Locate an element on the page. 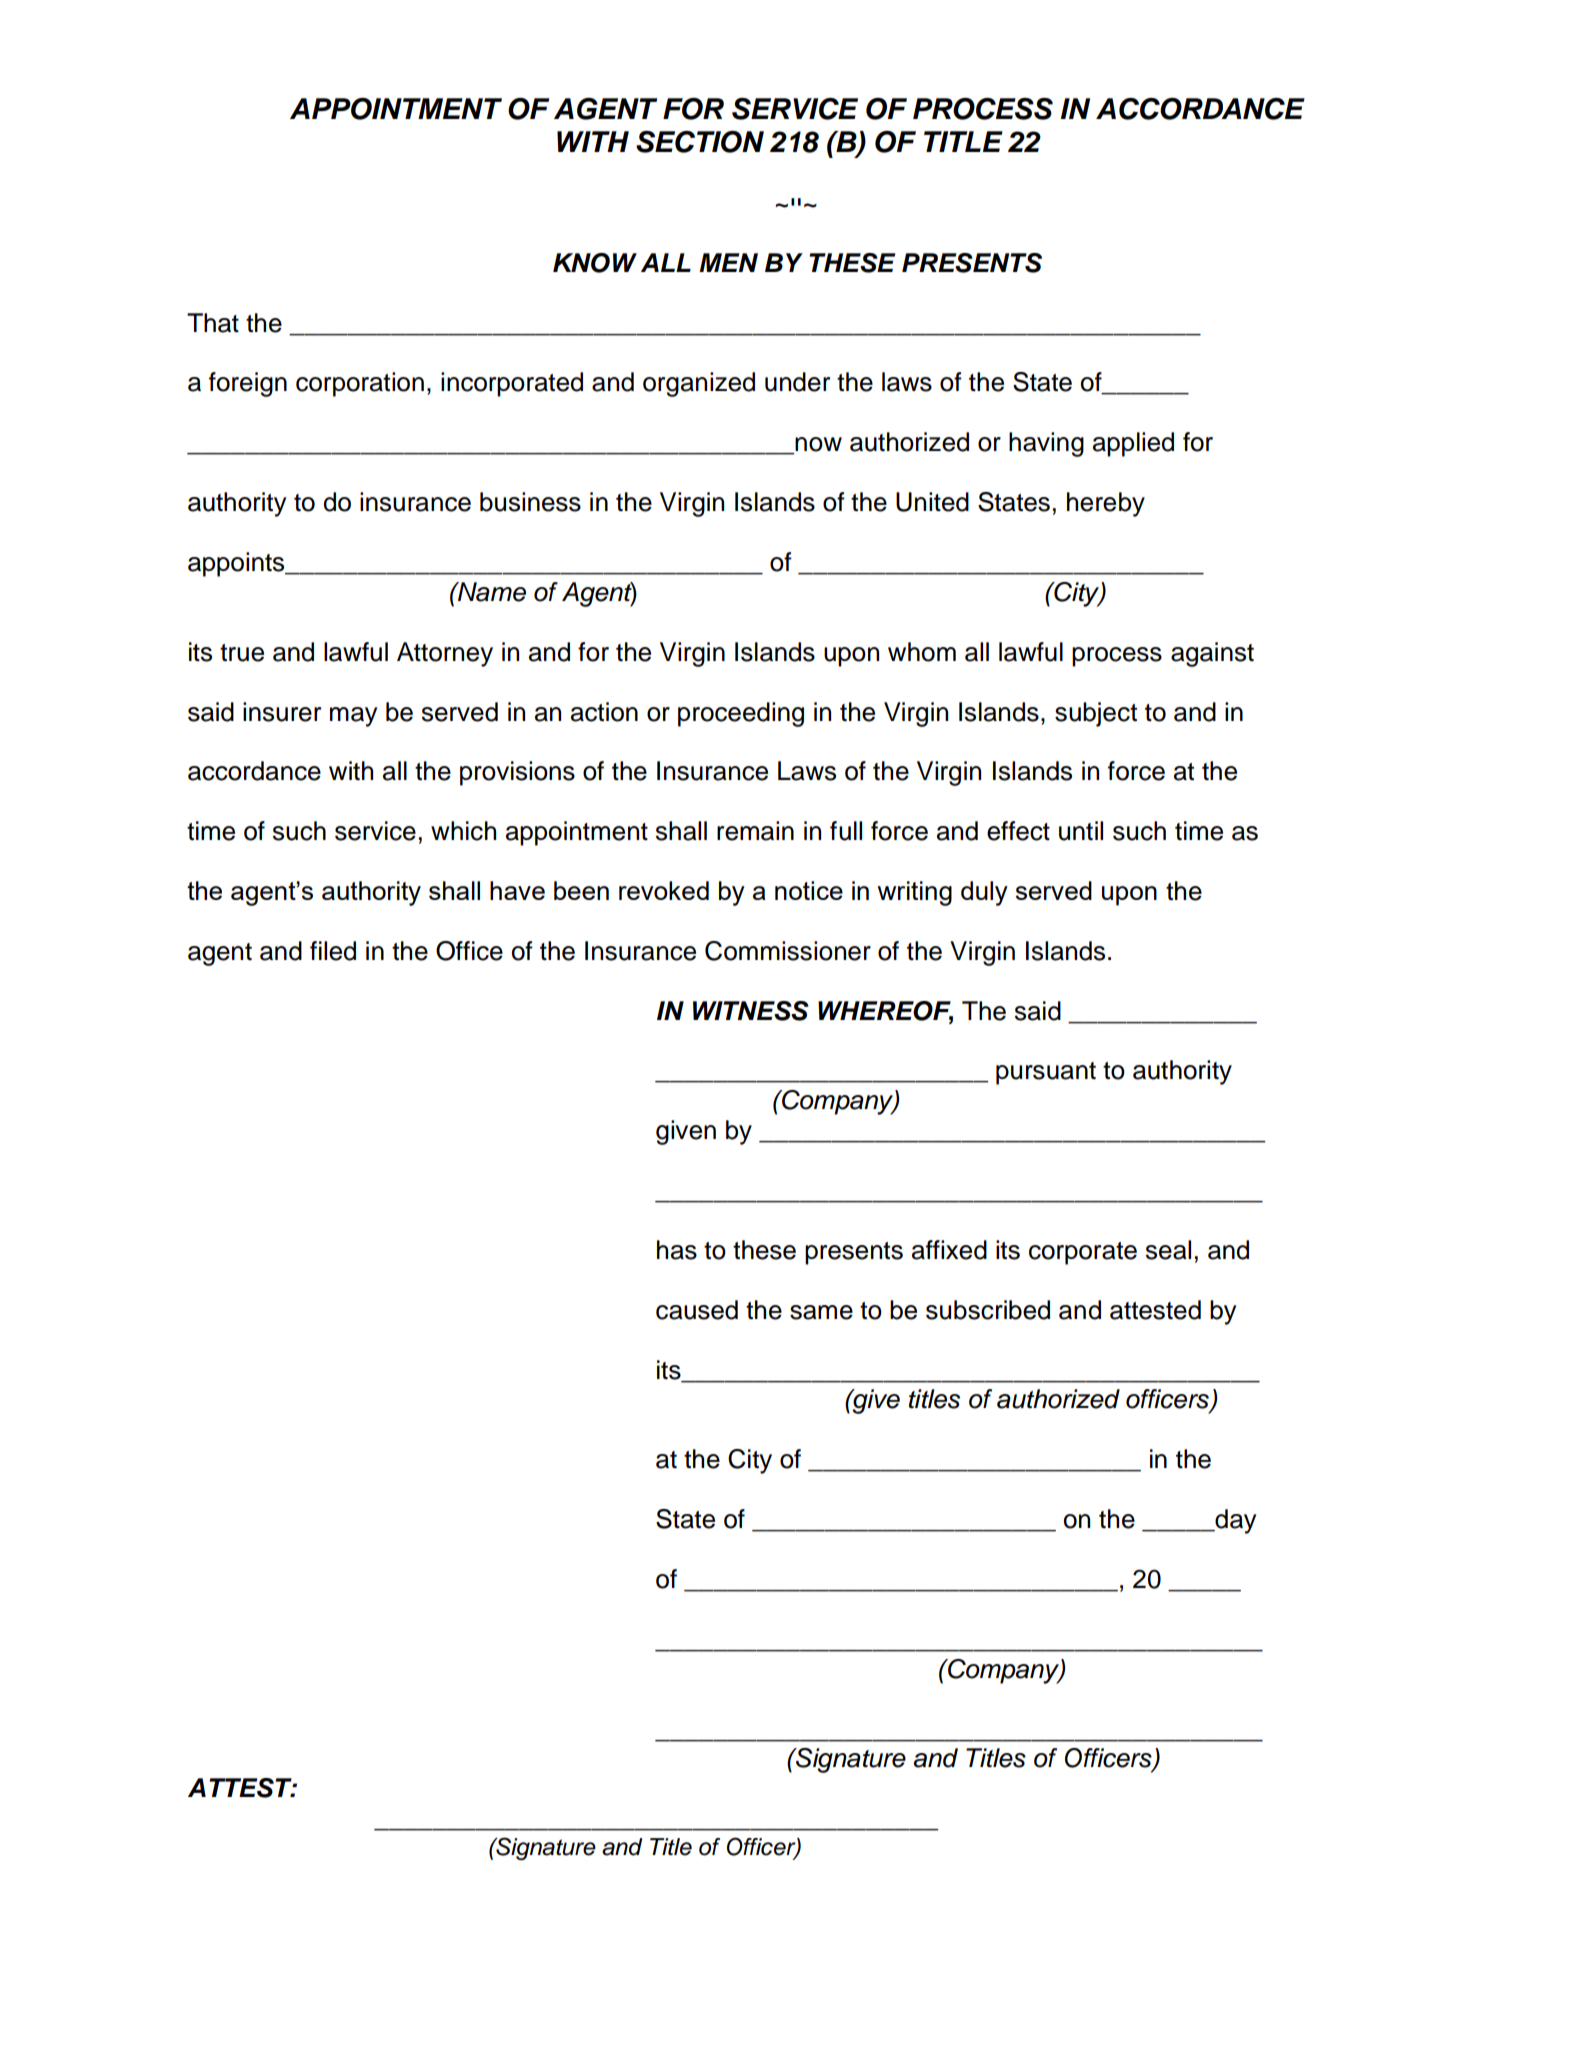 The width and height of the document is (1592, 2060). has is located at coordinates (677, 1250).
